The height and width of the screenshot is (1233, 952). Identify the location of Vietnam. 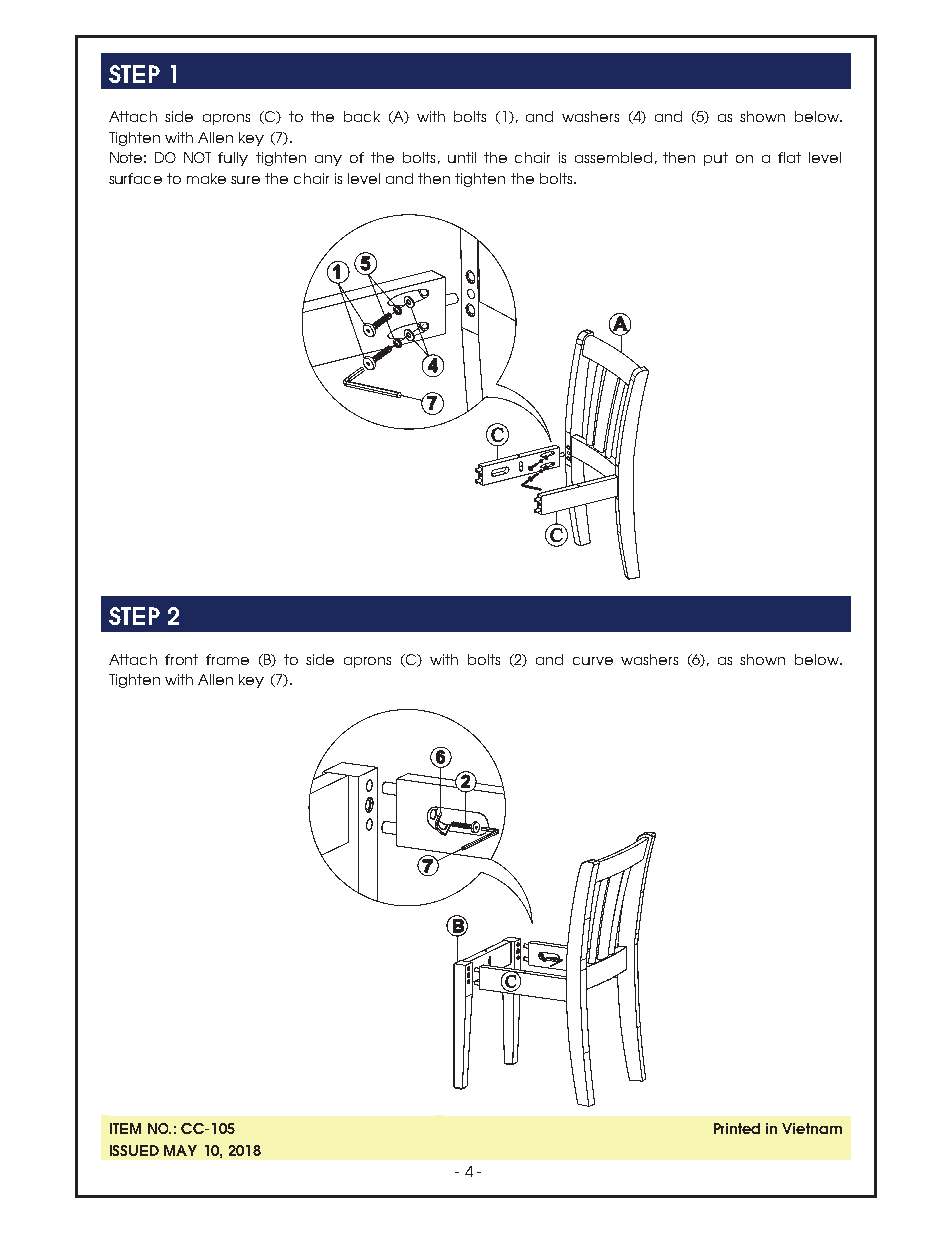
(812, 1128).
